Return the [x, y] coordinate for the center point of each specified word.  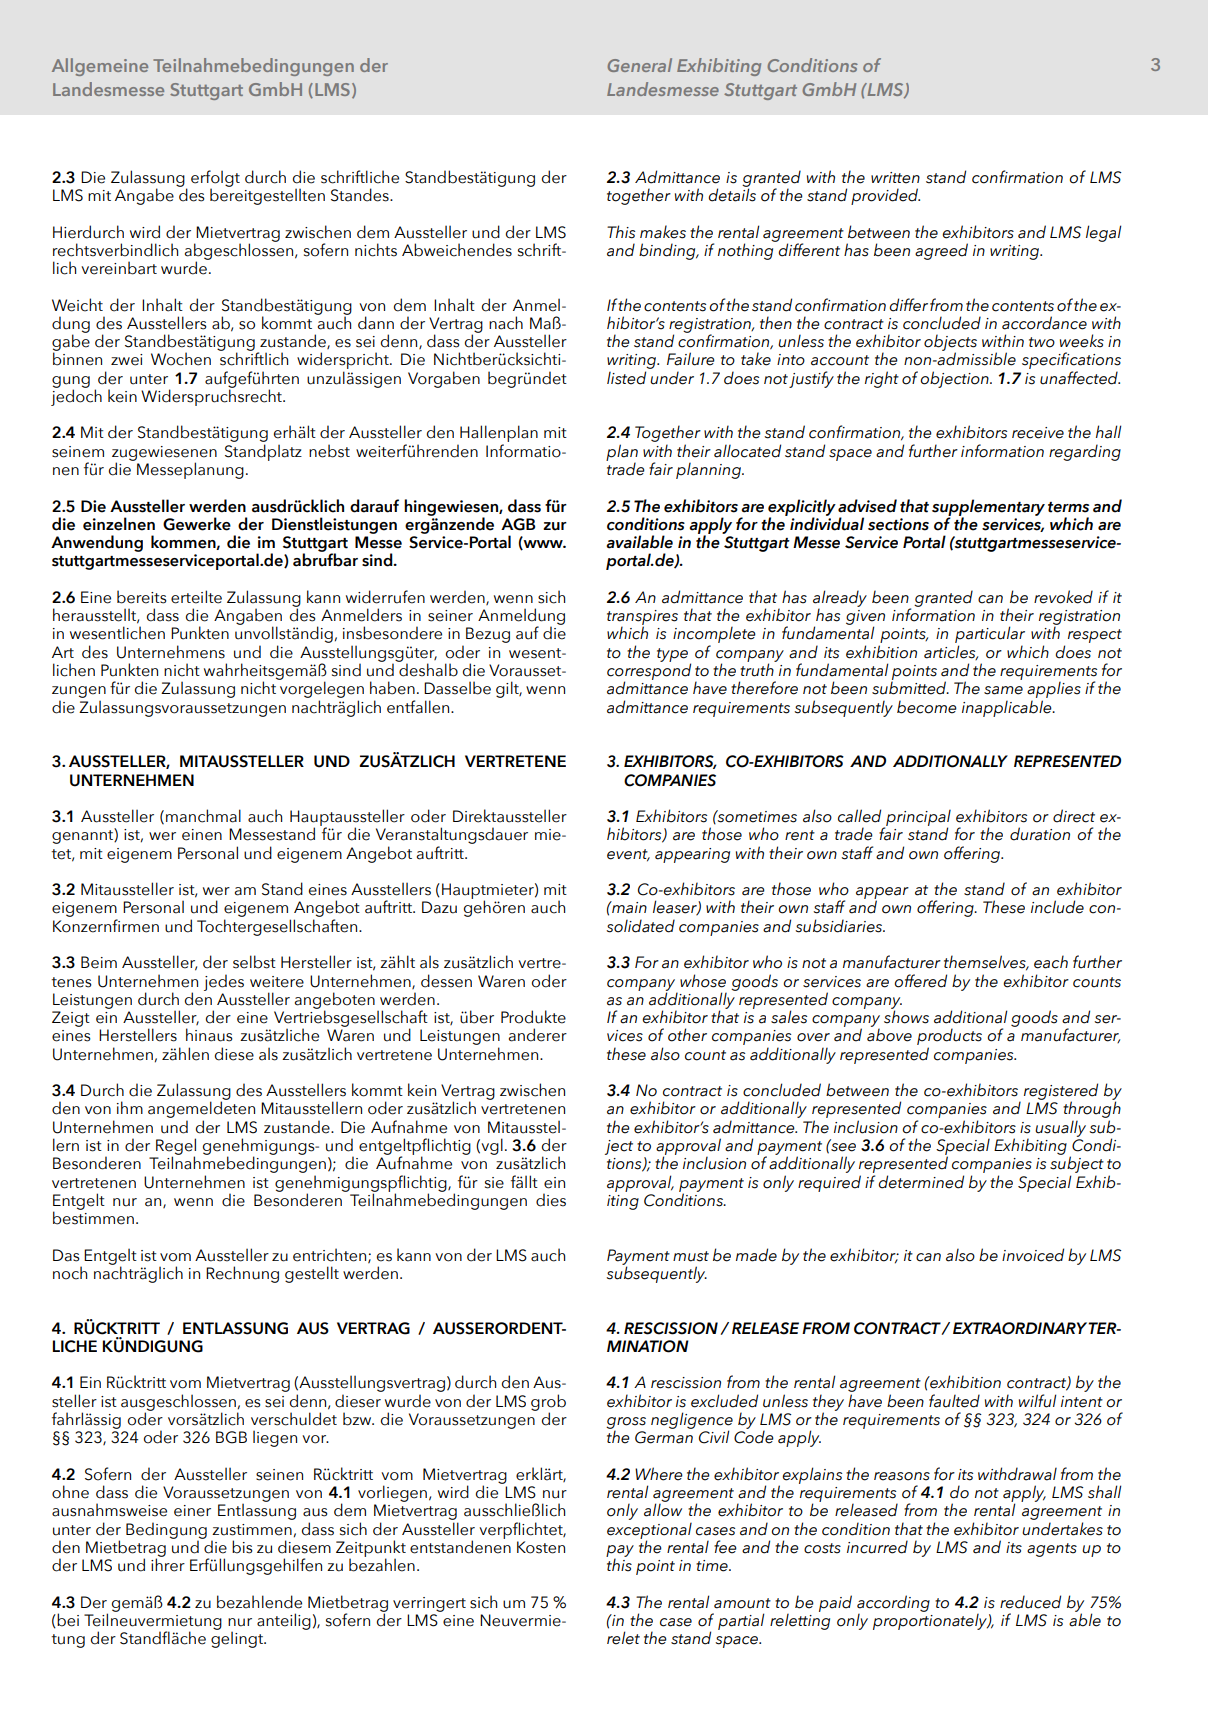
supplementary [988, 508]
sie [494, 1183]
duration [1040, 834]
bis [242, 1547]
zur [555, 526]
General [639, 65]
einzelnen [119, 524]
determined [921, 1182]
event [628, 855]
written [895, 178]
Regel [176, 1147]
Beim [99, 962]
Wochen [181, 359]
